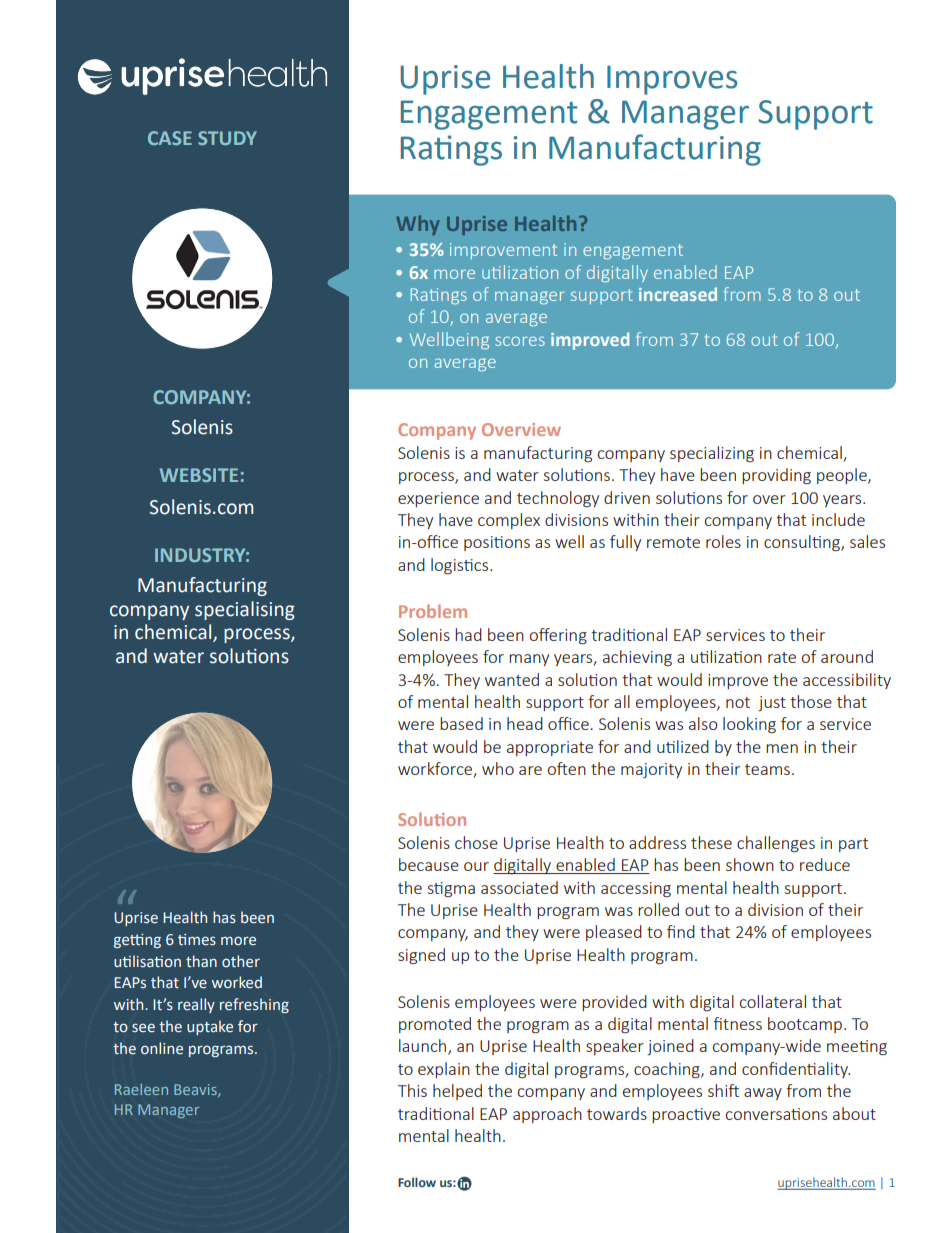 This document has height=1233, width=952. What do you see at coordinates (476, 842) in the document?
I see `chose` at bounding box center [476, 842].
